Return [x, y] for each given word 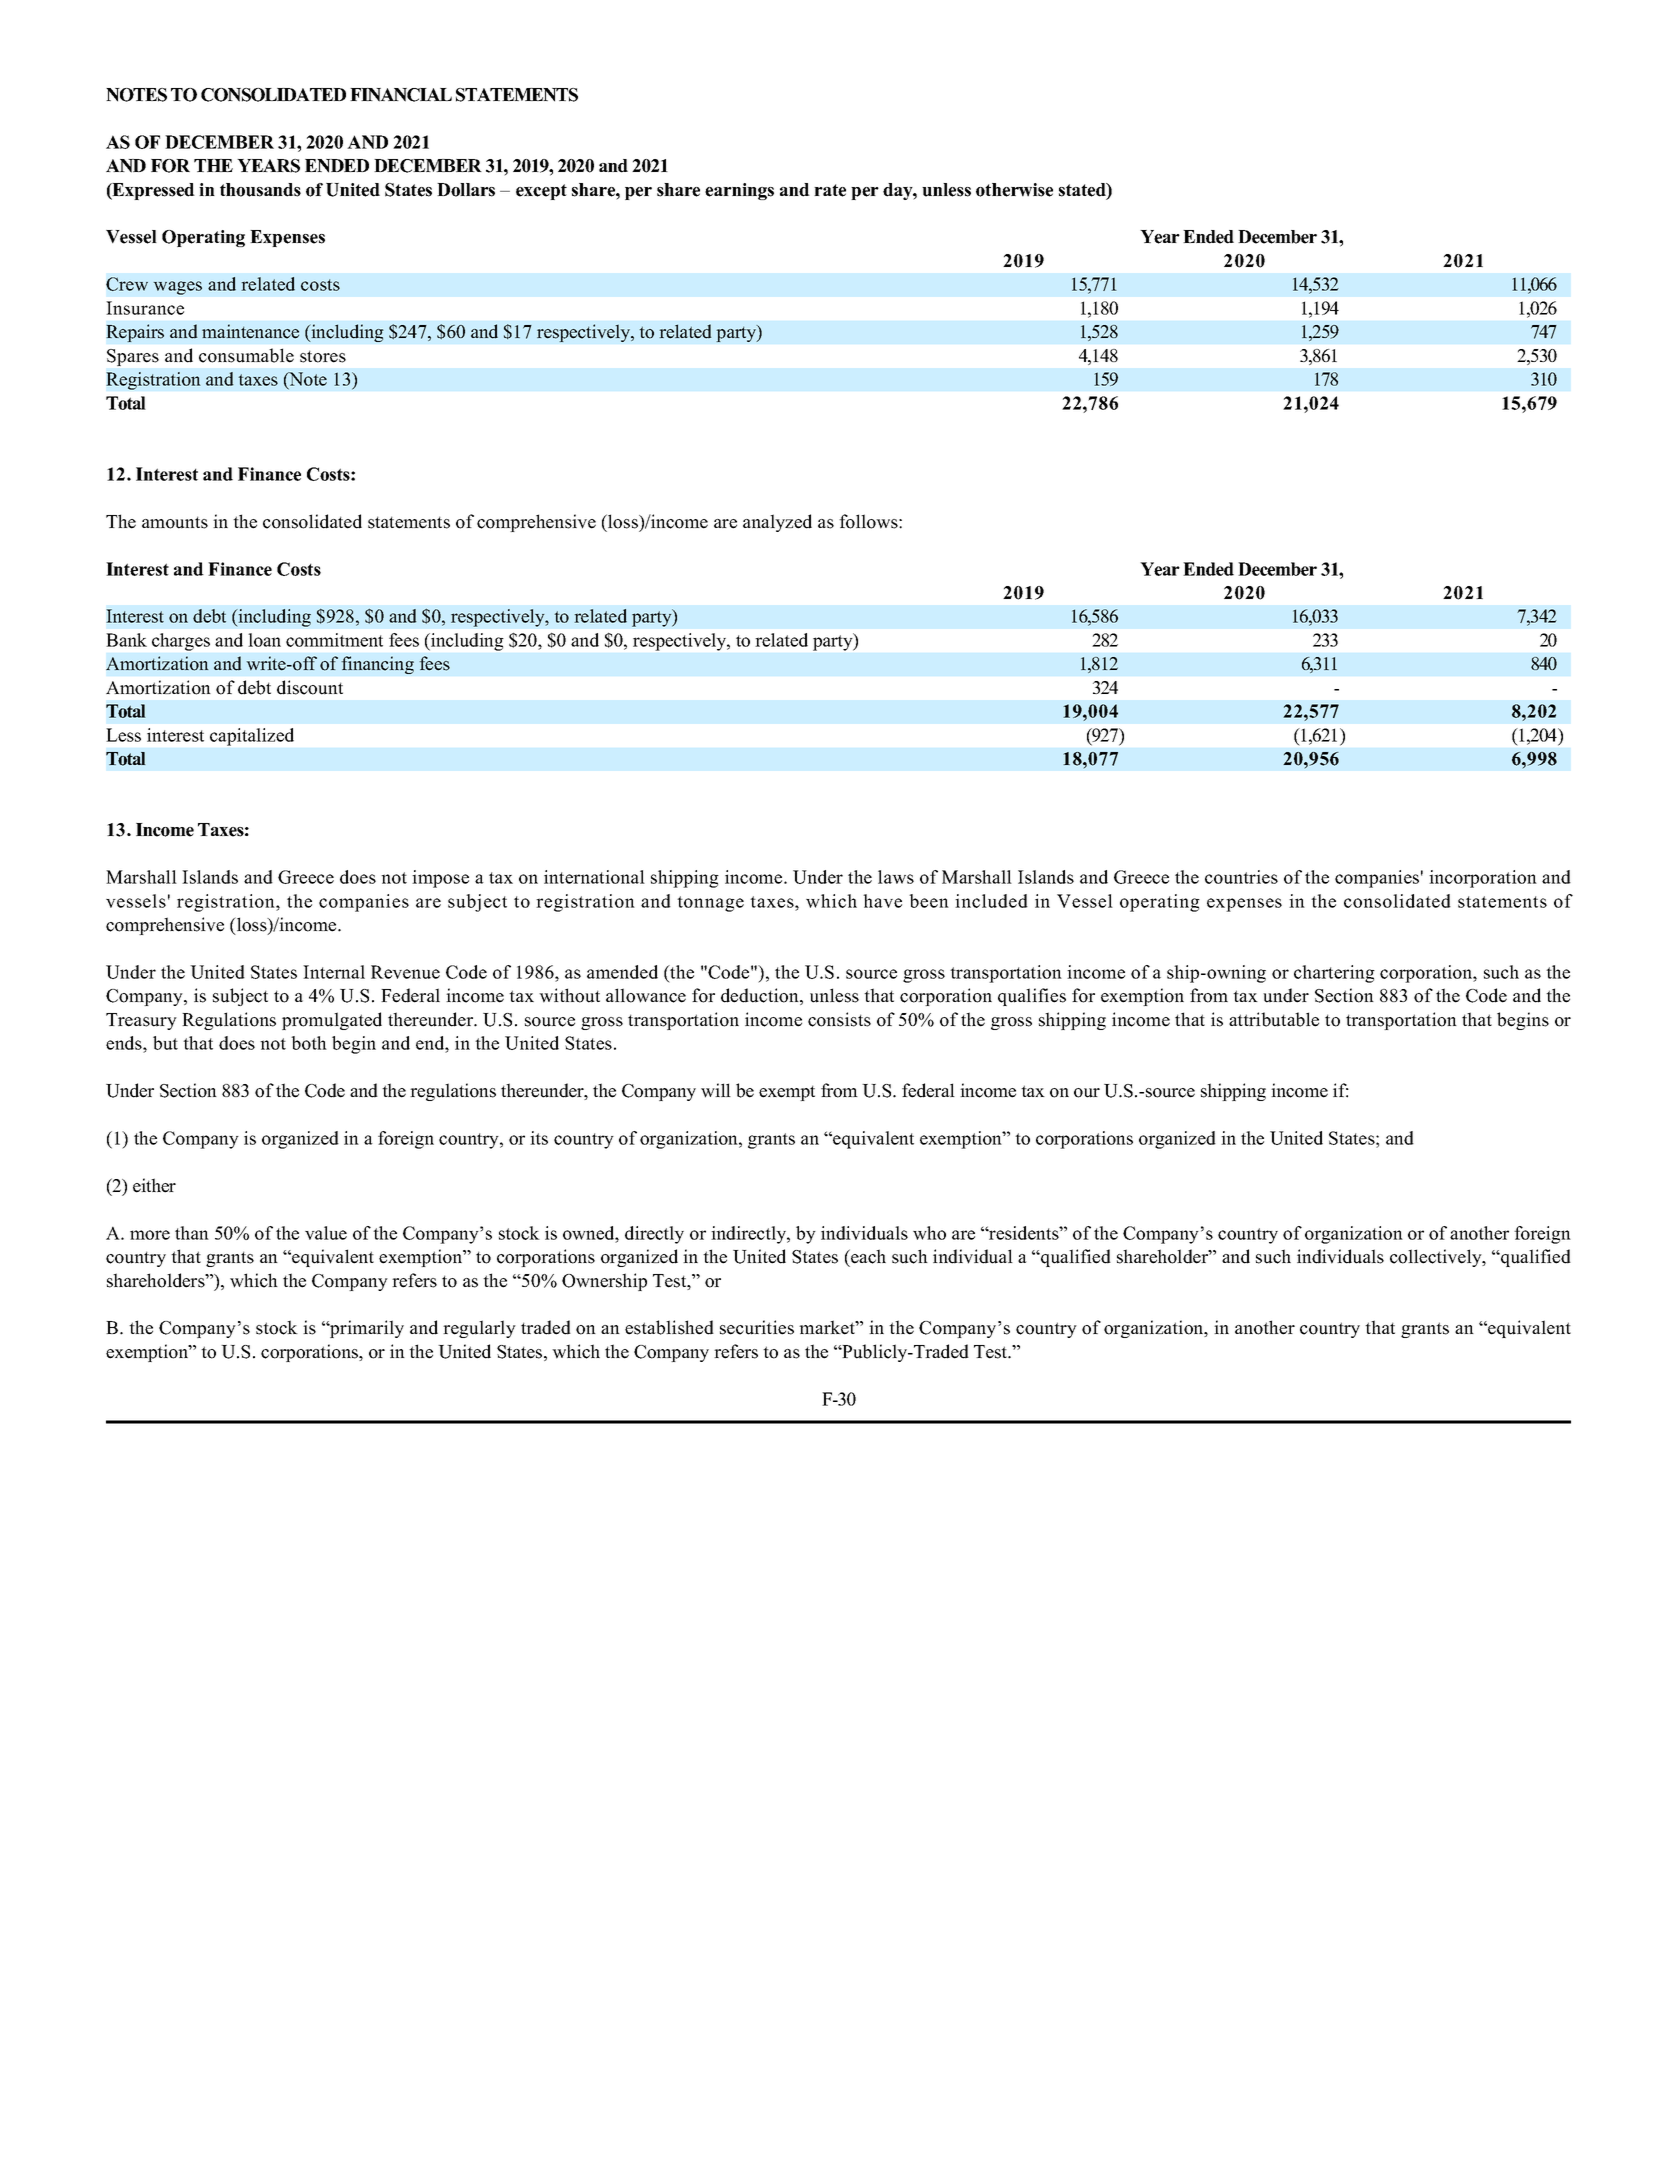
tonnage [710, 904]
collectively [1437, 1258]
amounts [175, 522]
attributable [1274, 1019]
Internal [334, 972]
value [326, 1233]
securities [757, 1327]
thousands [260, 190]
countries [1241, 877]
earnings [739, 191]
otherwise [1014, 190]
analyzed [777, 523]
